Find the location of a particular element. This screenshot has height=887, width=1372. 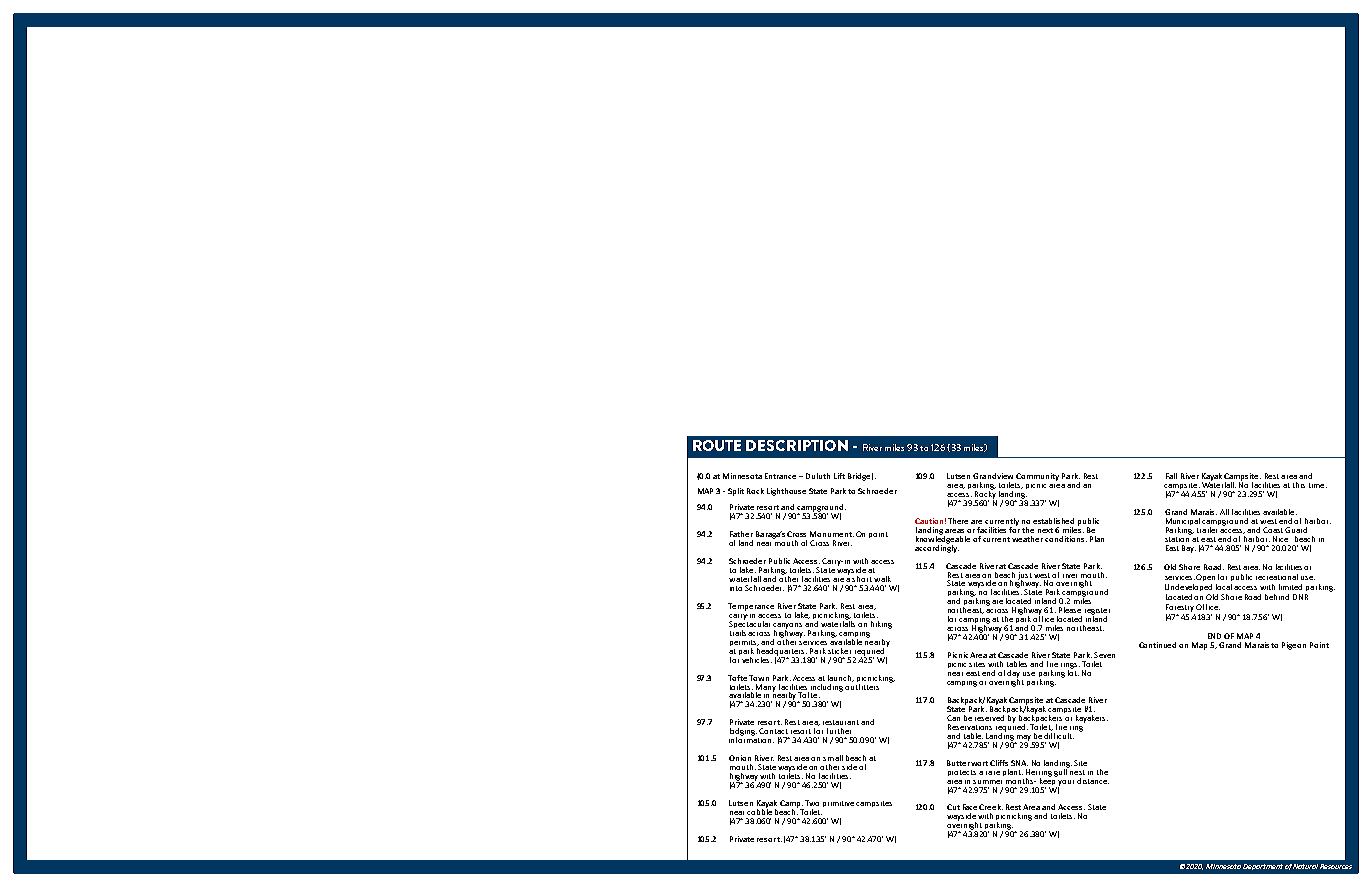

Continued is located at coordinates (1157, 645).
